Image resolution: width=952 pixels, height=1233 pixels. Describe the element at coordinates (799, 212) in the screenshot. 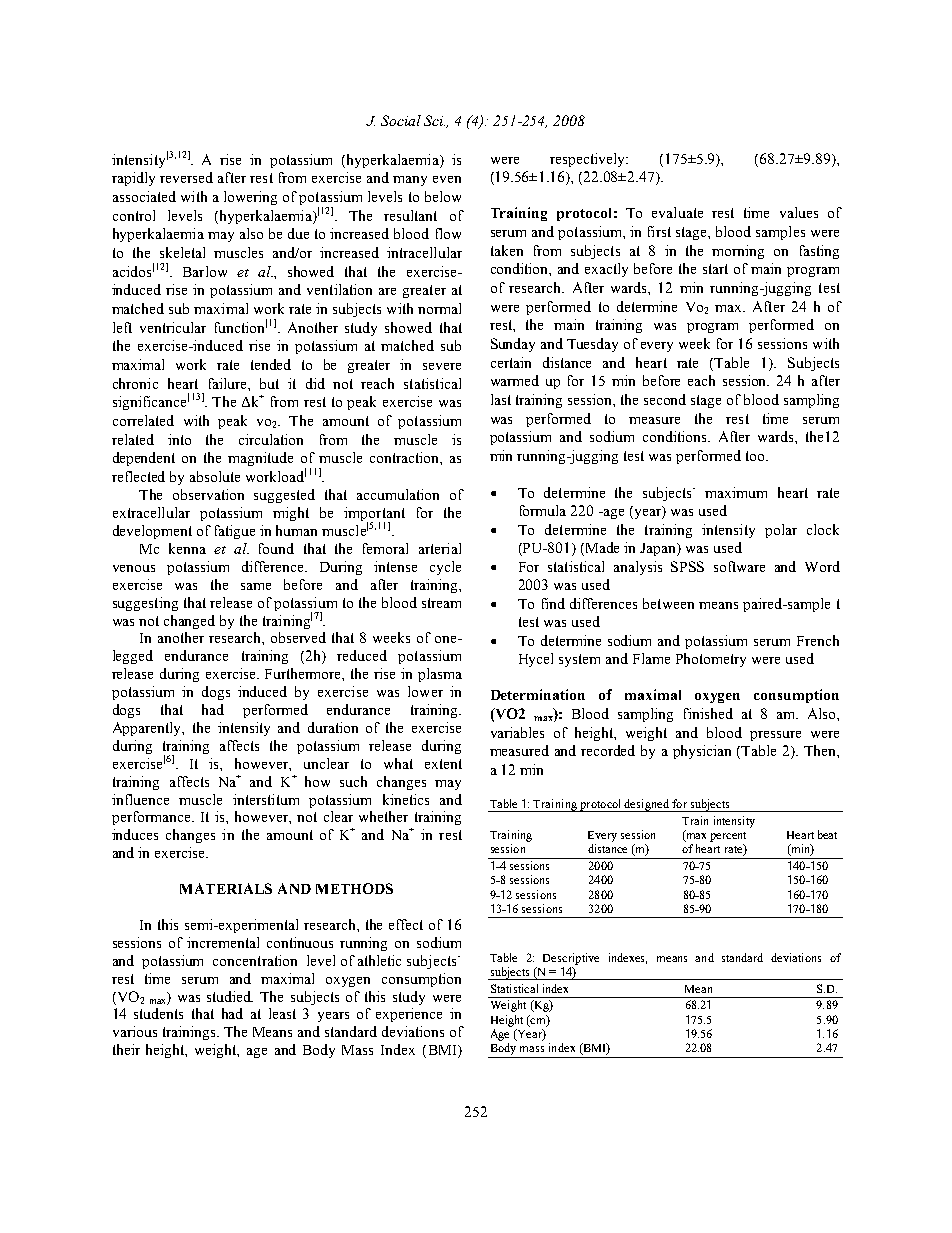

I see `values` at that location.
